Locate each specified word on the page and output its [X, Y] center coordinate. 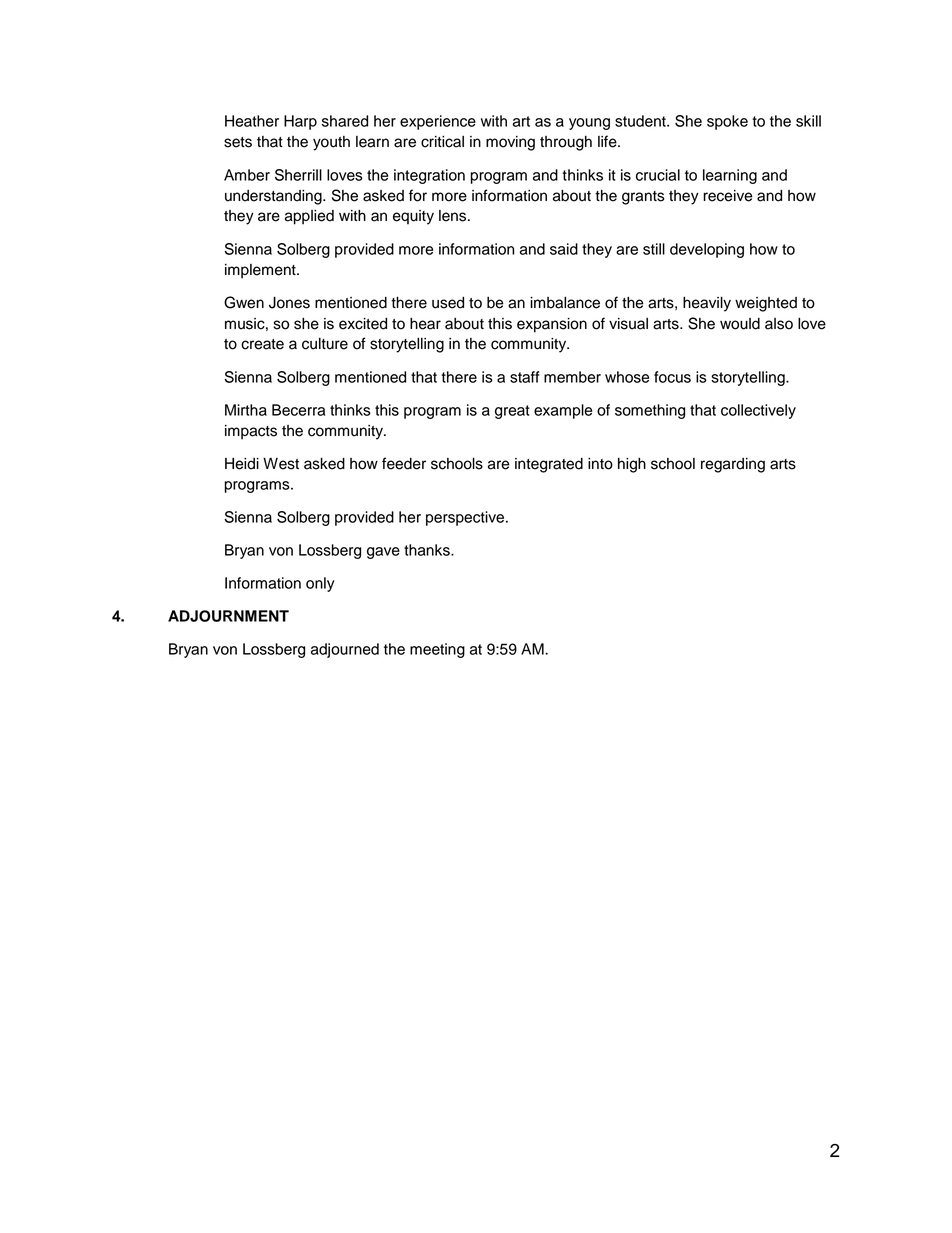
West [281, 464]
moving [510, 143]
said [564, 249]
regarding [733, 465]
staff [524, 377]
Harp [300, 122]
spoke [727, 122]
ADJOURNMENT [228, 616]
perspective [465, 518]
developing [707, 250]
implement [261, 271]
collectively [758, 411]
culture [325, 344]
